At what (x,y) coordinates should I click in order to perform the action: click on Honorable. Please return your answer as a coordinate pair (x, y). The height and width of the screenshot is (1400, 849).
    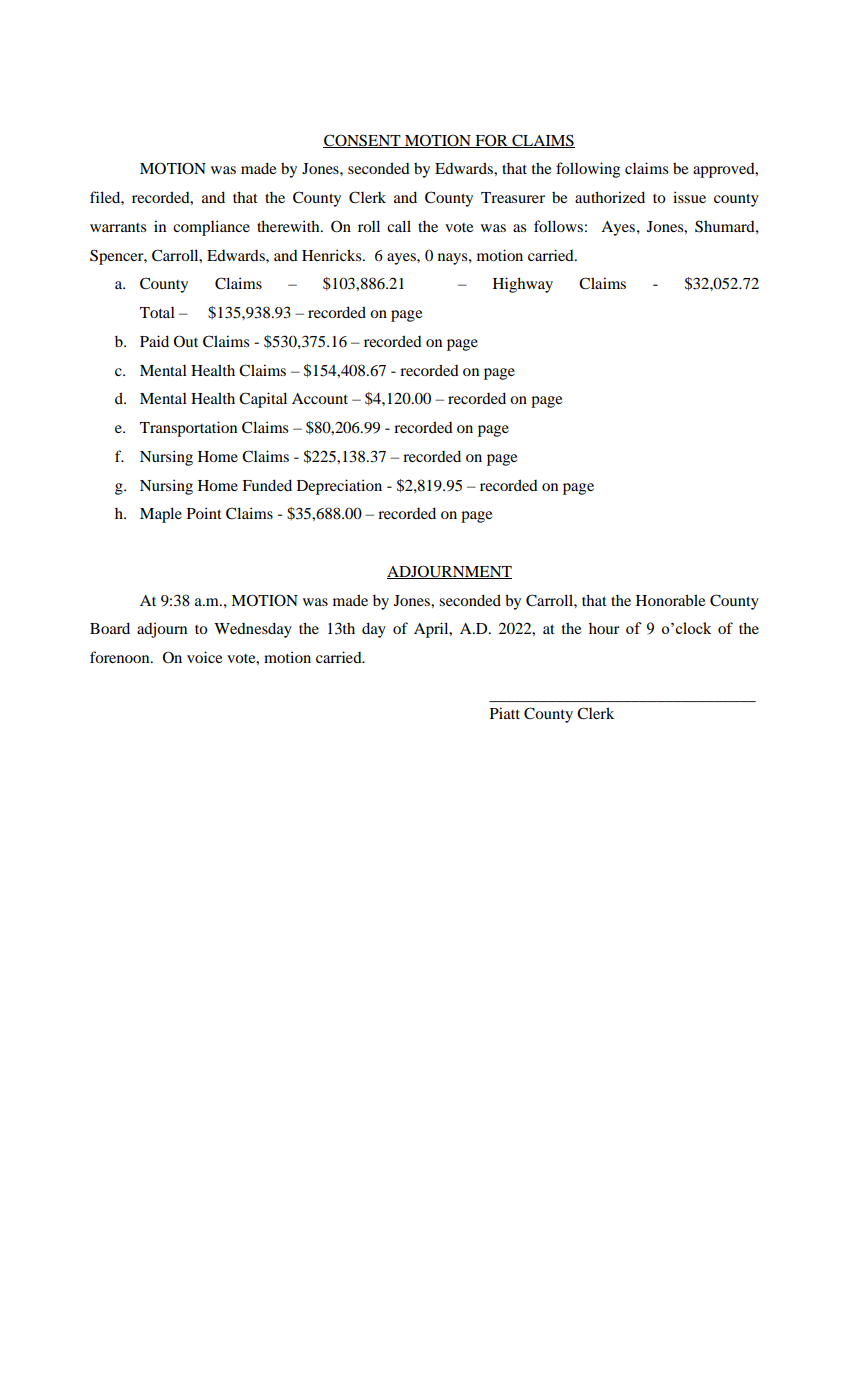
    Looking at the image, I should click on (670, 600).
